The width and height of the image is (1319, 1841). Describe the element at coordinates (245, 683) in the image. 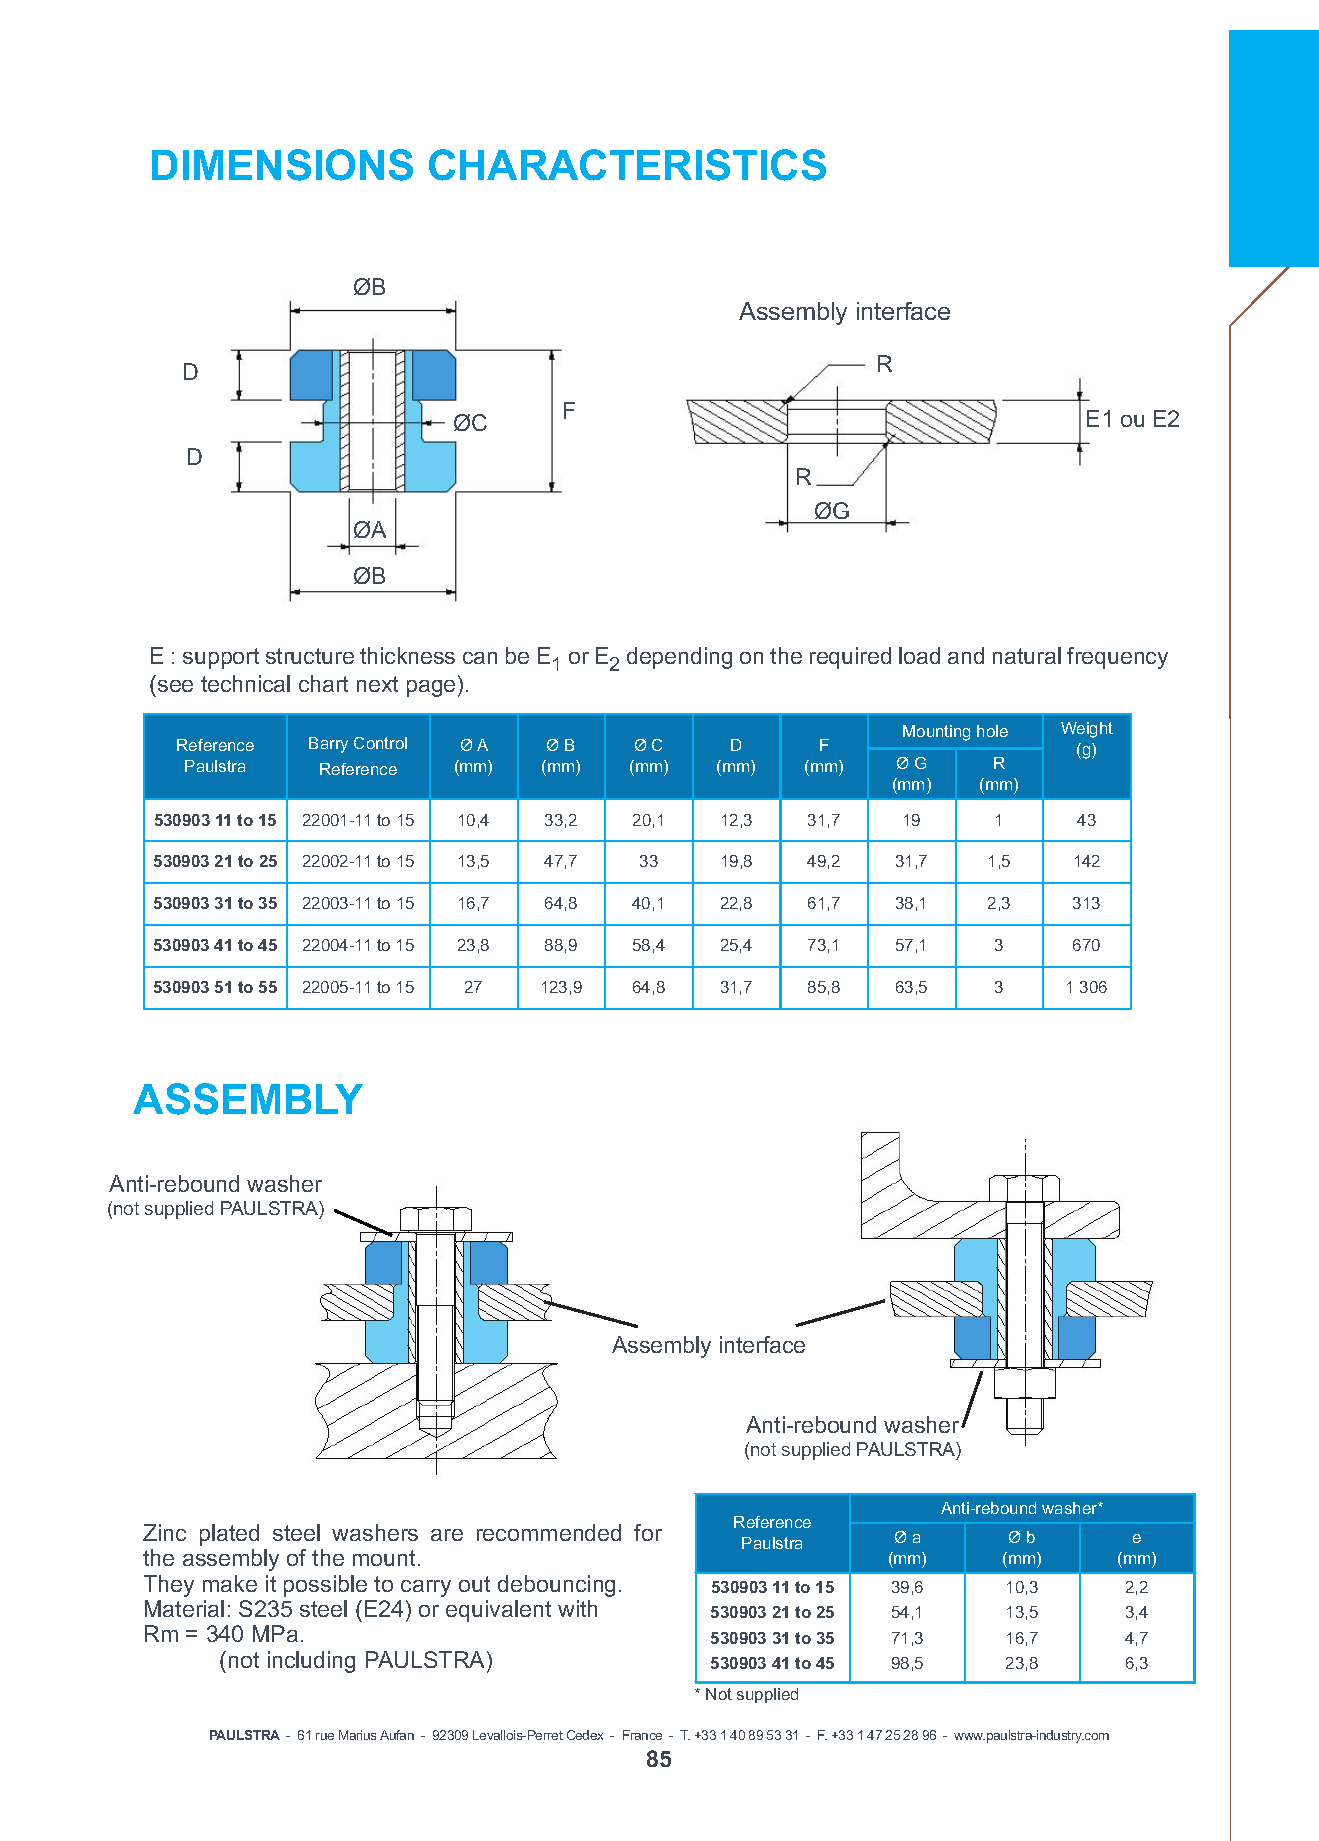

I see `technical` at that location.
